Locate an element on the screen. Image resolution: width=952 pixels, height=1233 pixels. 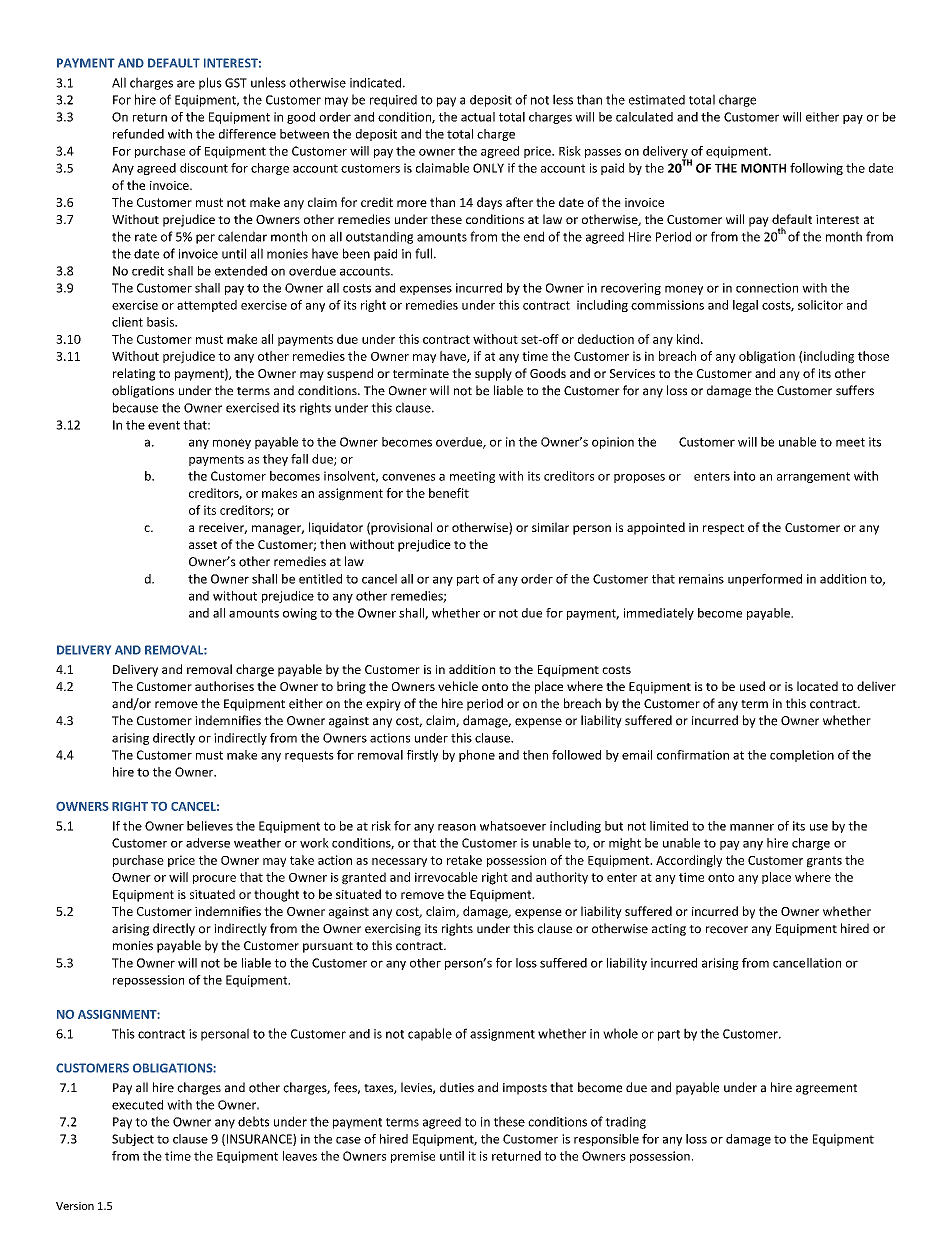
vehicle is located at coordinates (458, 686).
